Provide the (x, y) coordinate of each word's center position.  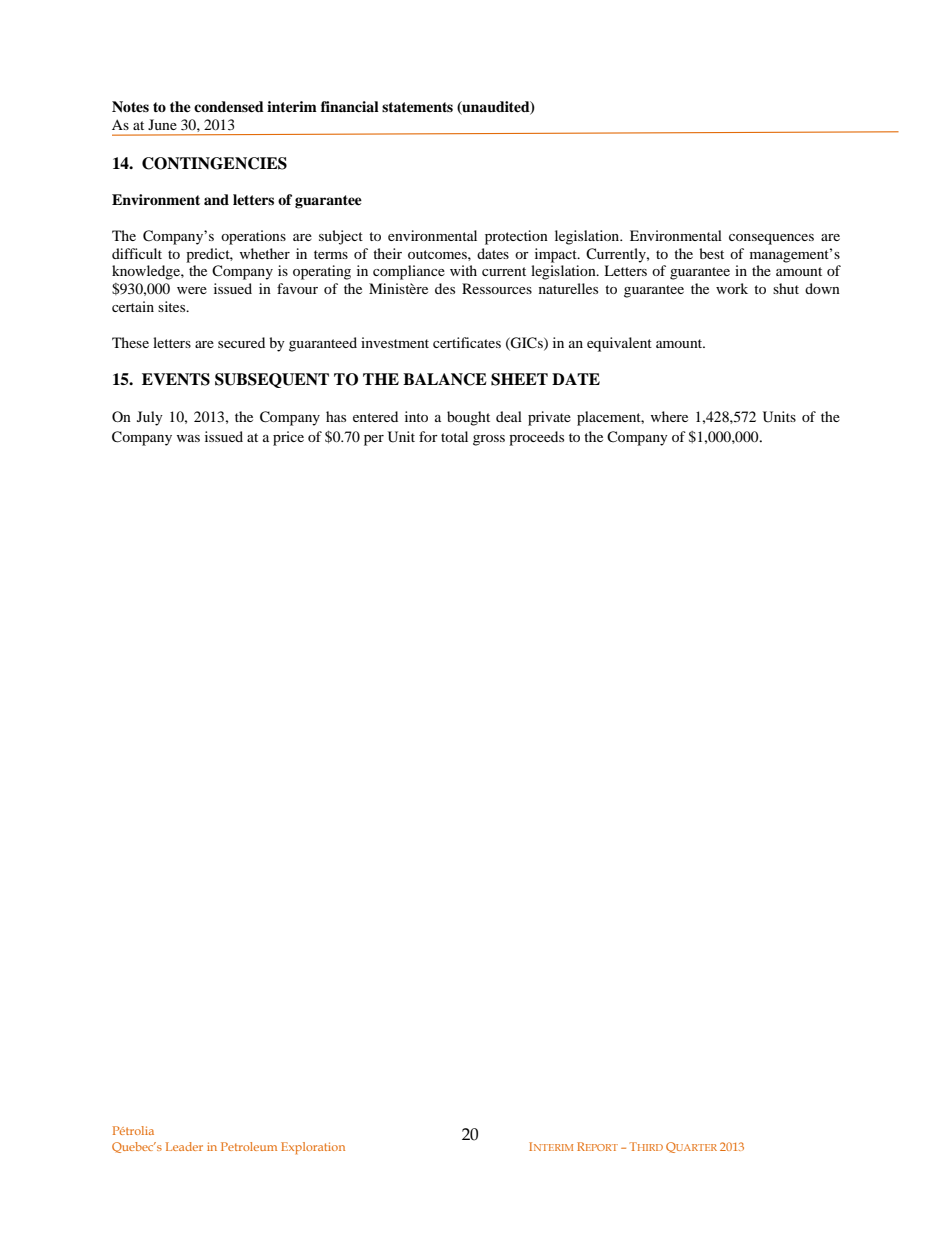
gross (489, 440)
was (188, 438)
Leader (184, 1146)
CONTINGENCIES (214, 163)
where (669, 416)
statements (417, 107)
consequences (771, 239)
